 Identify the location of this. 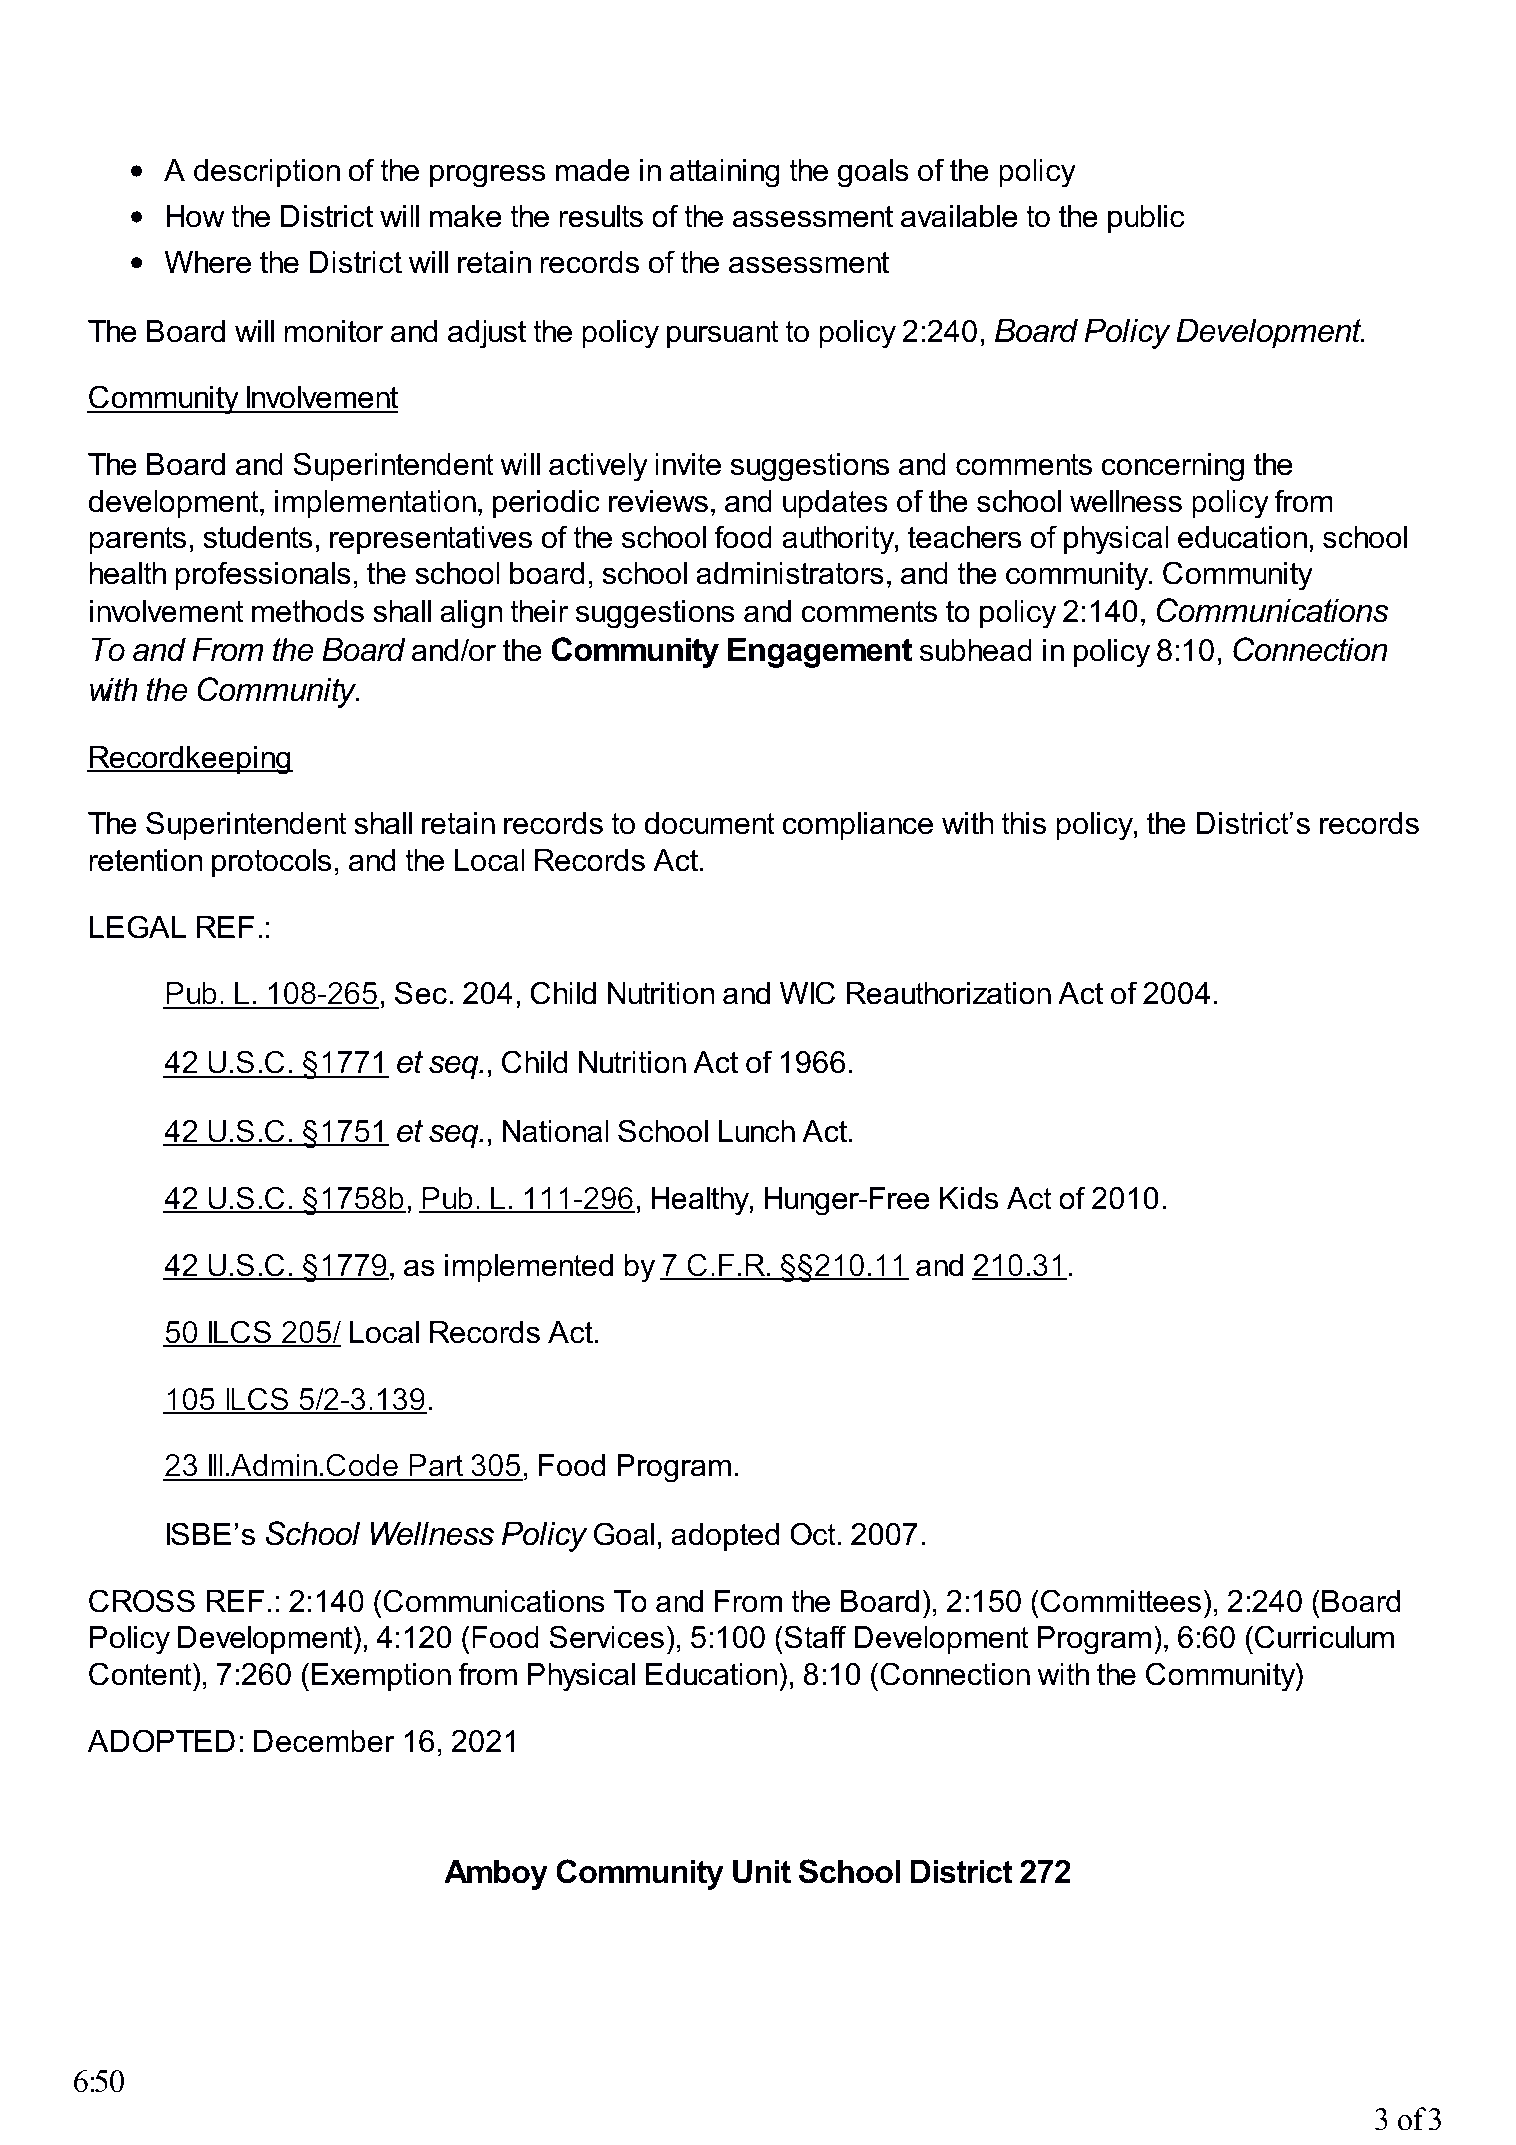
(1023, 823).
